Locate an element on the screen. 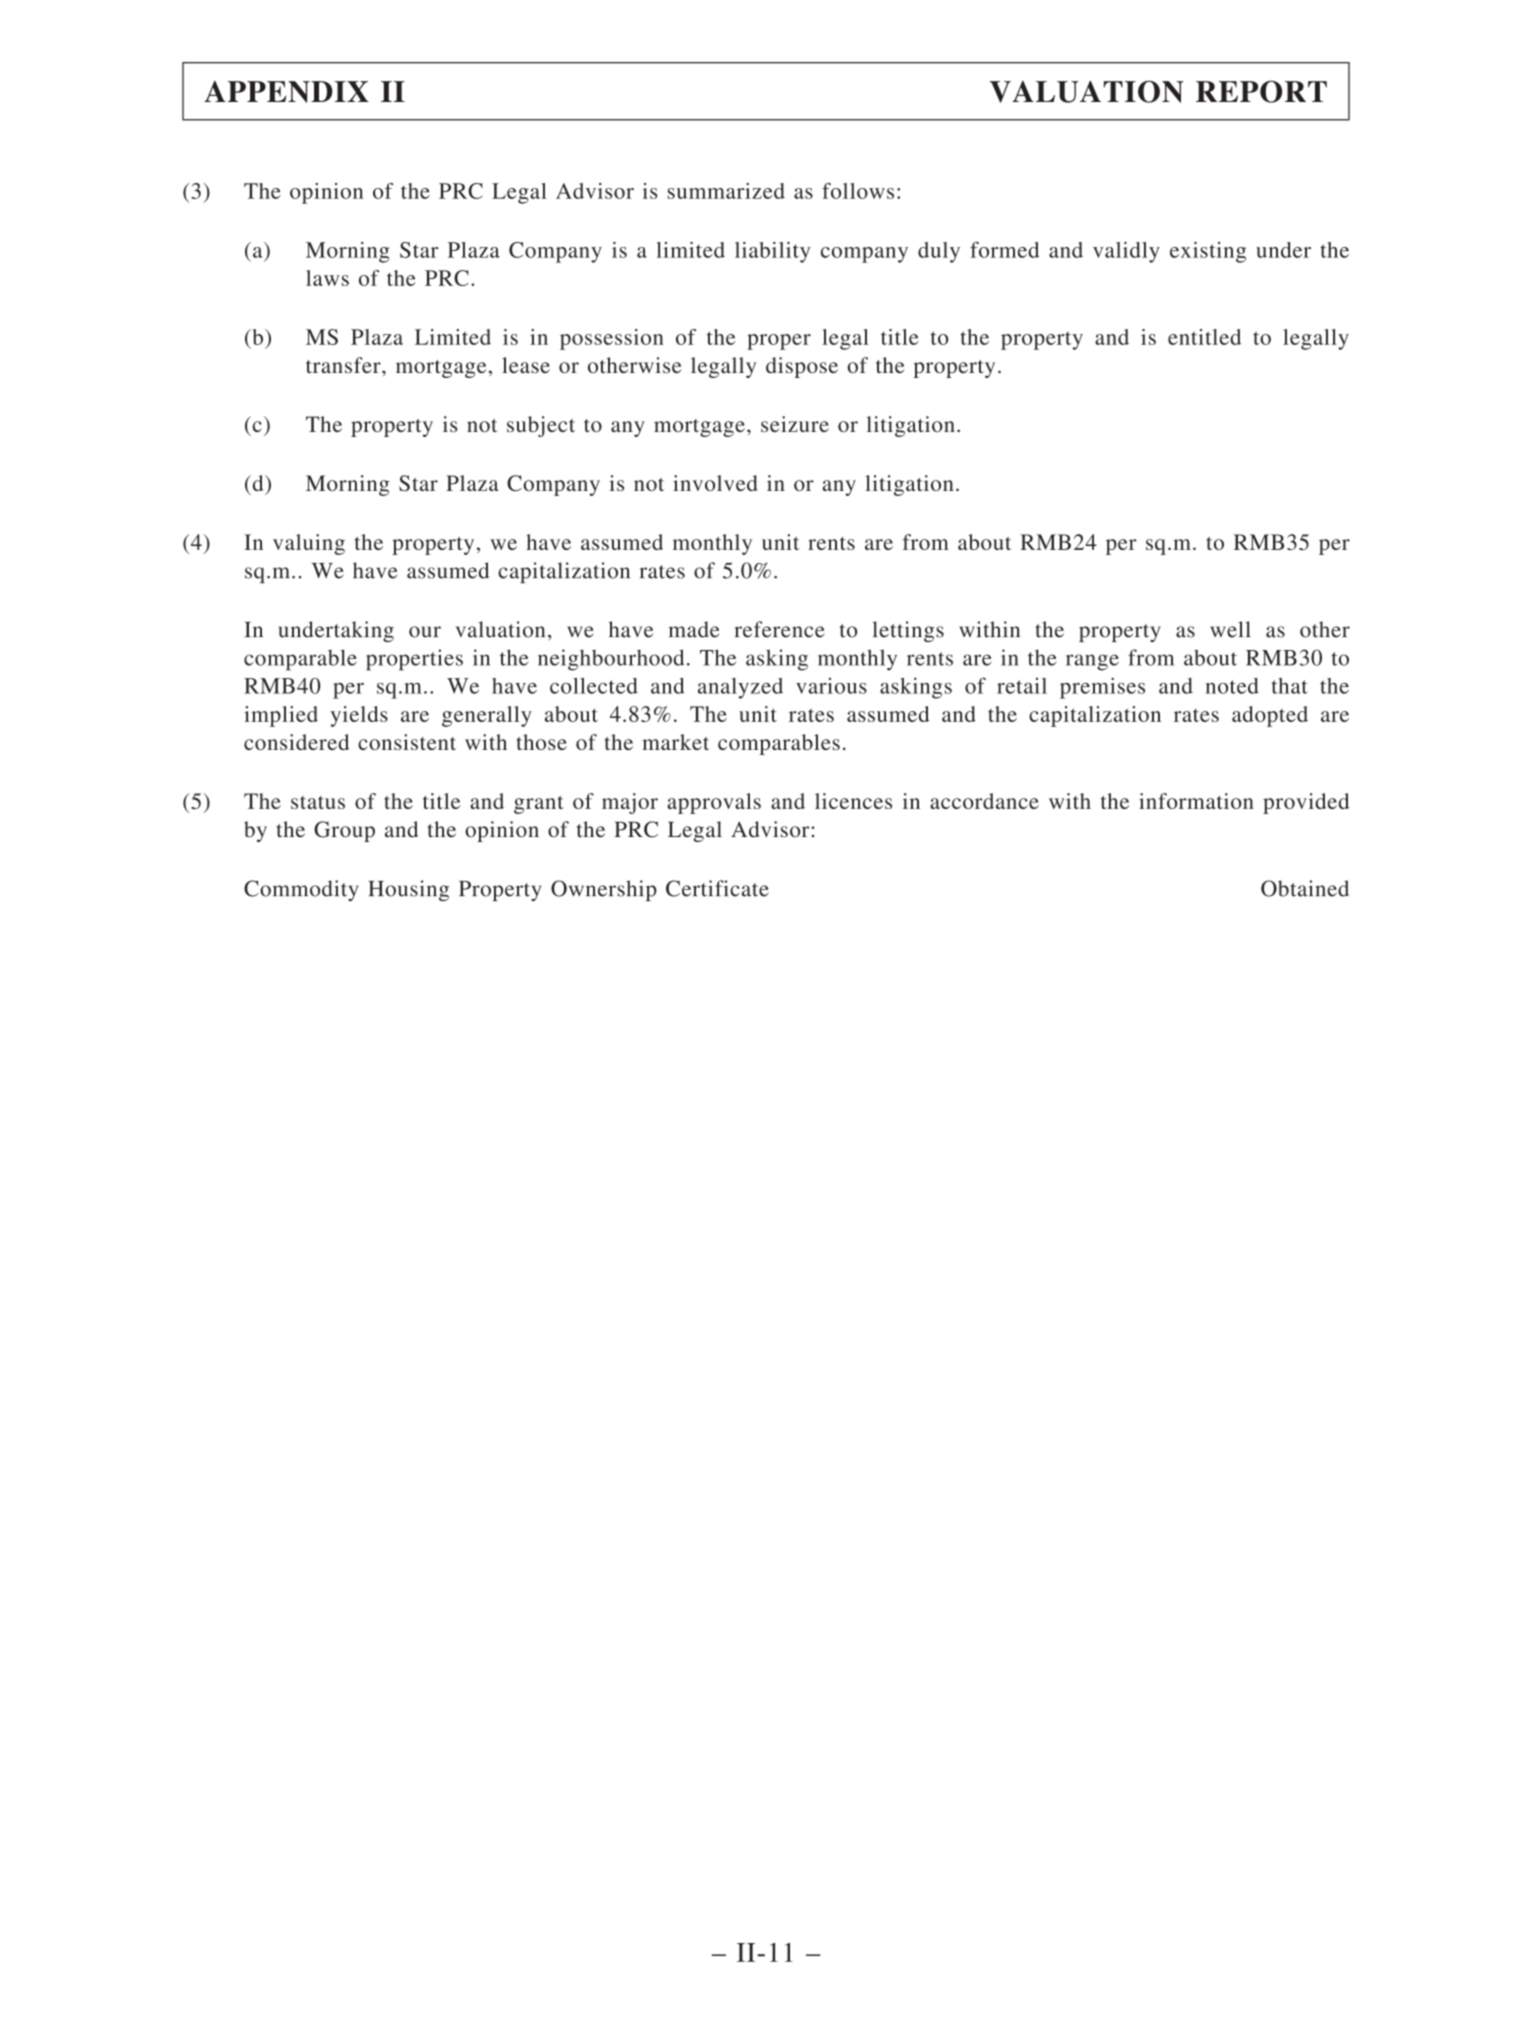 The height and width of the screenshot is (2043, 1532). follows is located at coordinates (858, 191).
